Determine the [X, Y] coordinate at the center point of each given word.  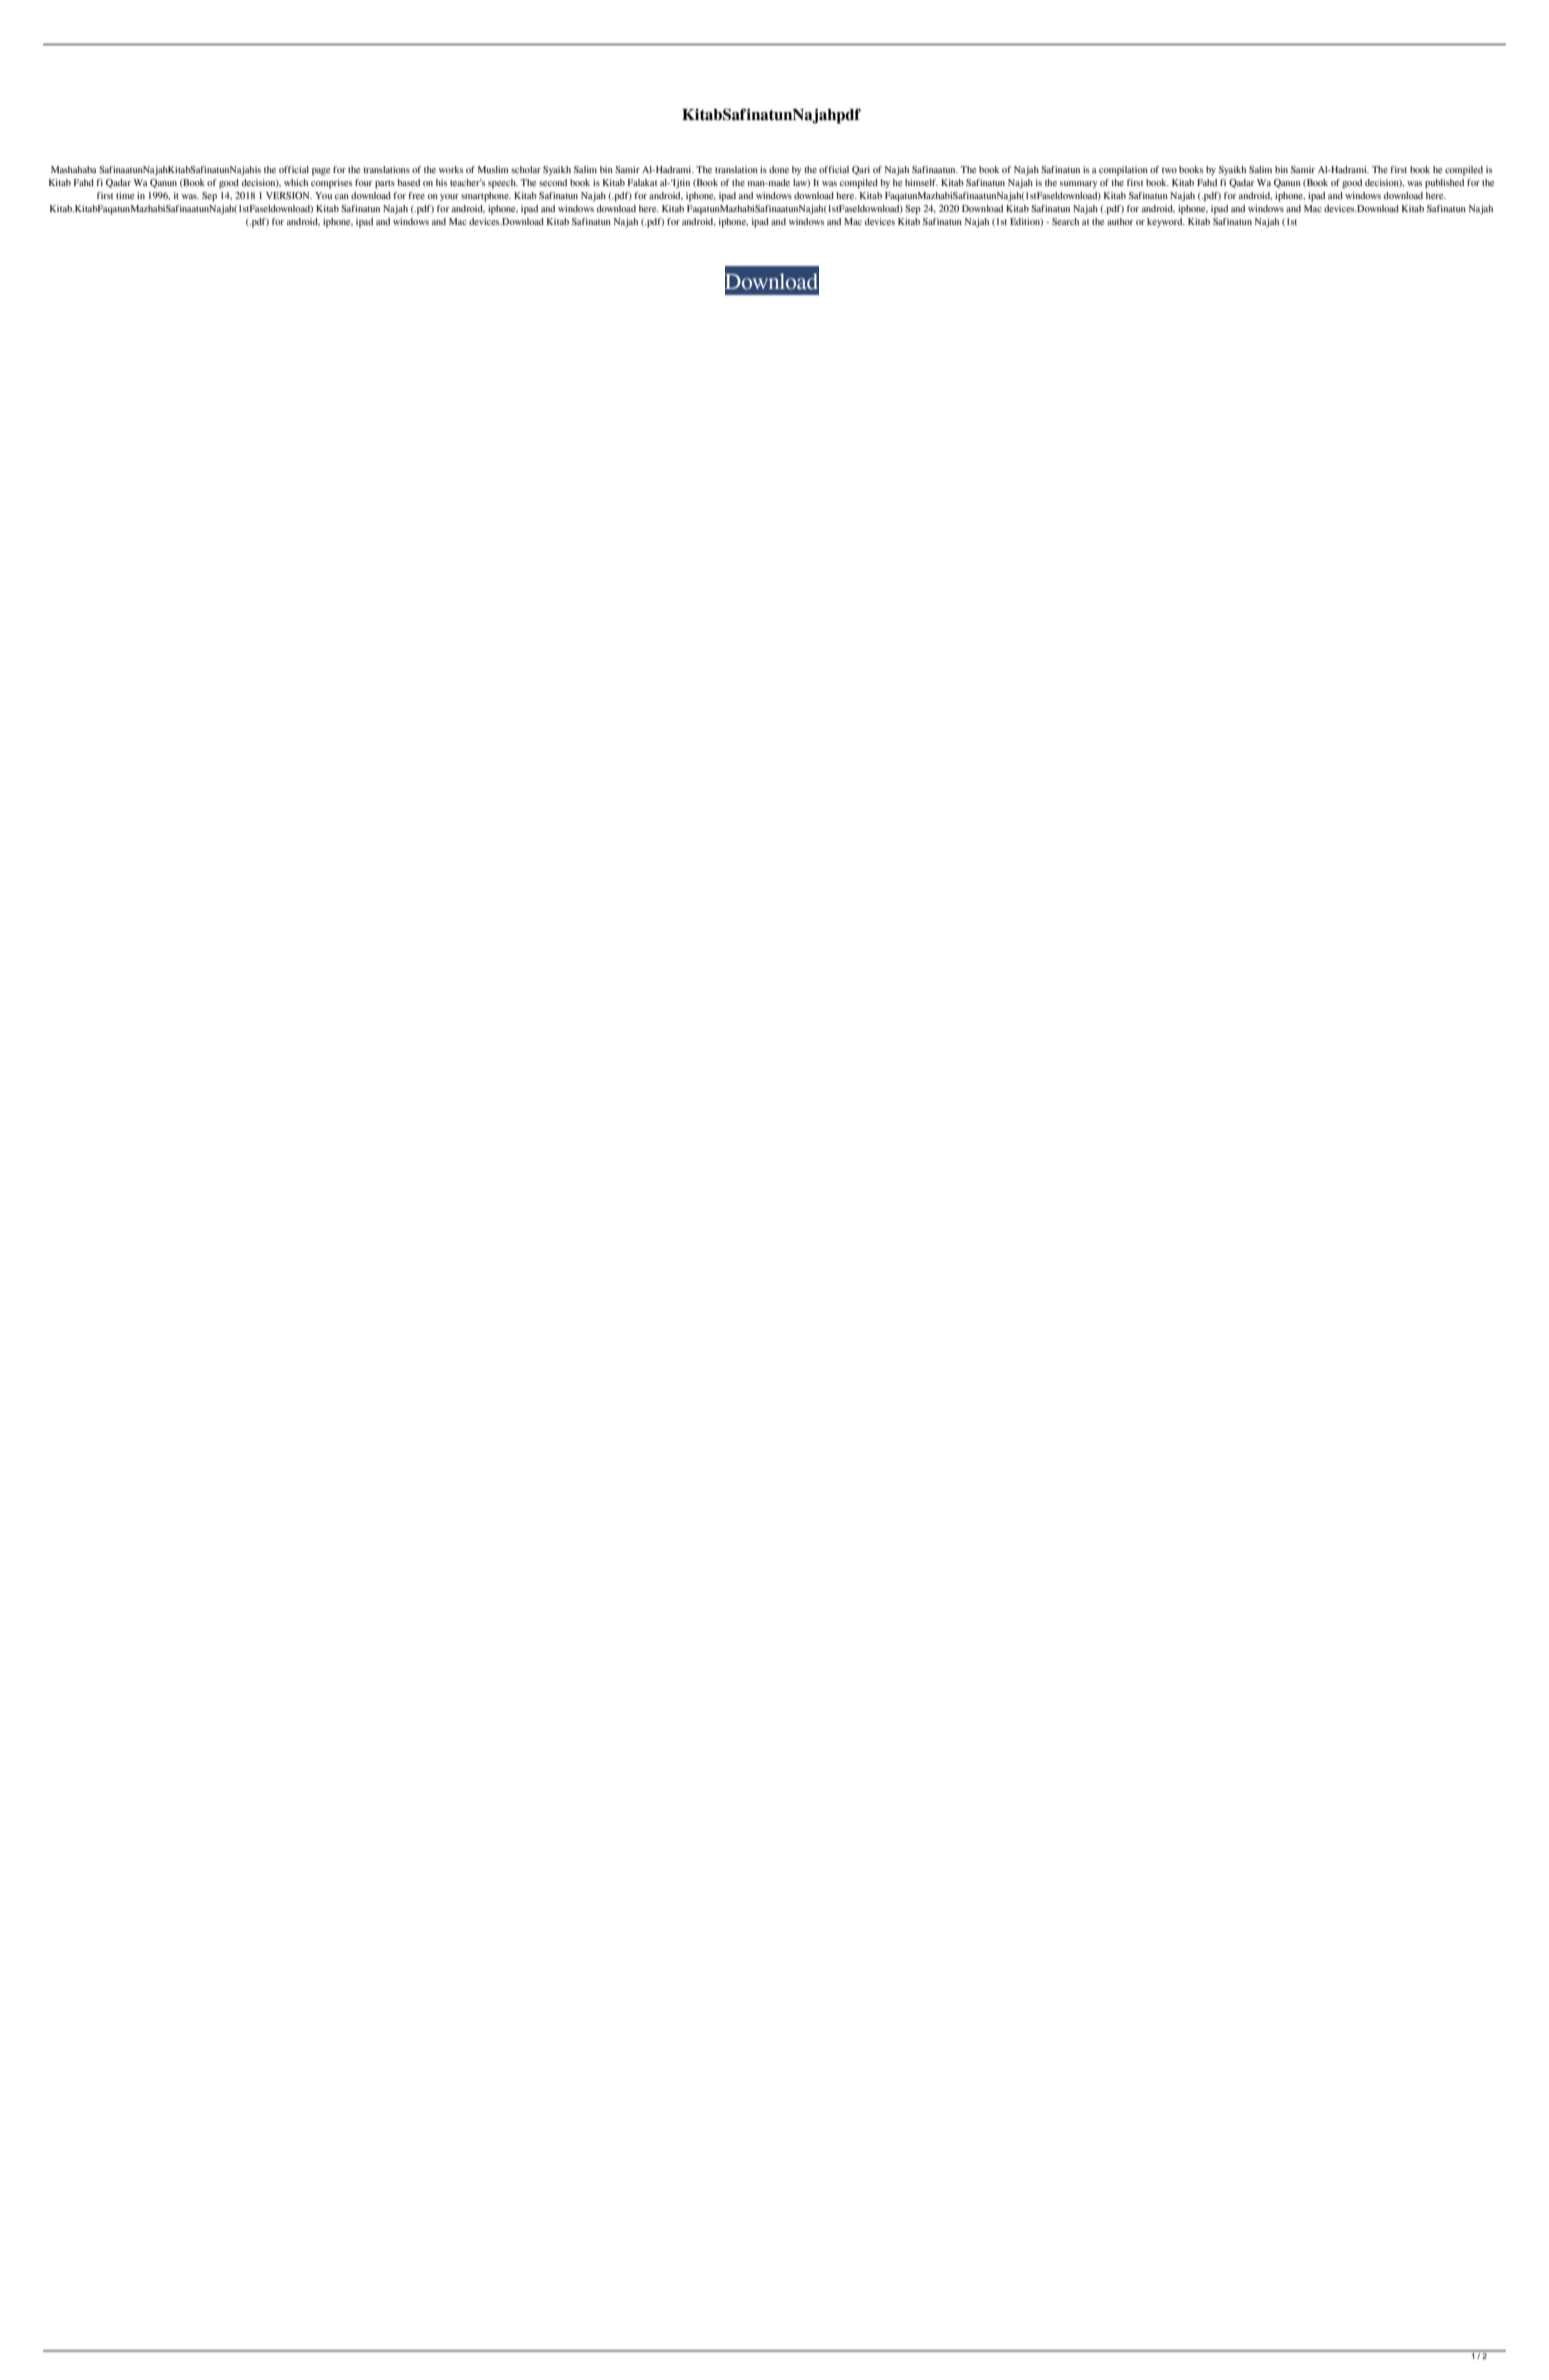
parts [385, 184]
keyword [1166, 222]
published [1444, 184]
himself [921, 182]
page [321, 172]
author [1120, 221]
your [449, 197]
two [1169, 170]
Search [1065, 221]
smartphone [486, 197]
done [779, 169]
